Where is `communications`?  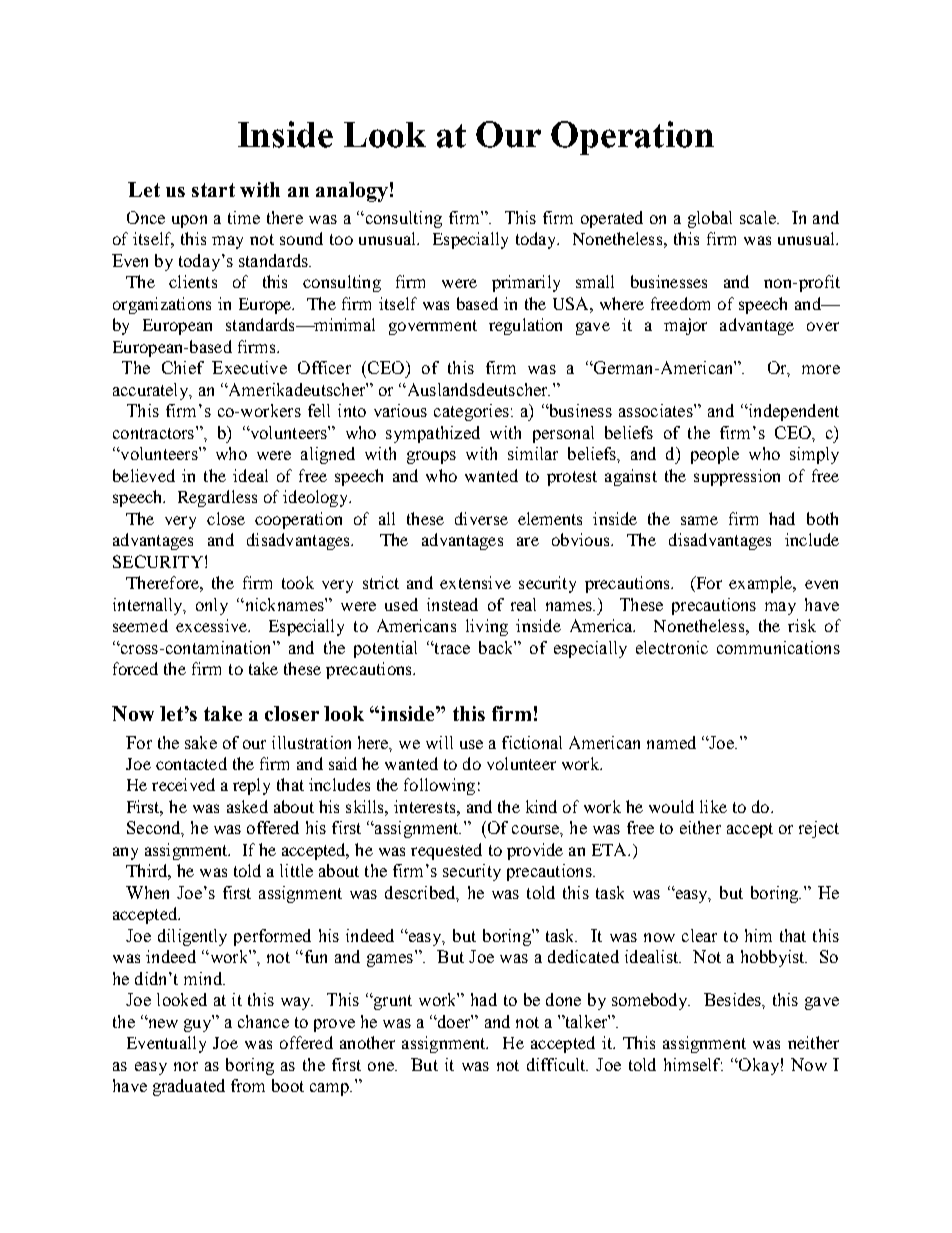 communications is located at coordinates (778, 647).
